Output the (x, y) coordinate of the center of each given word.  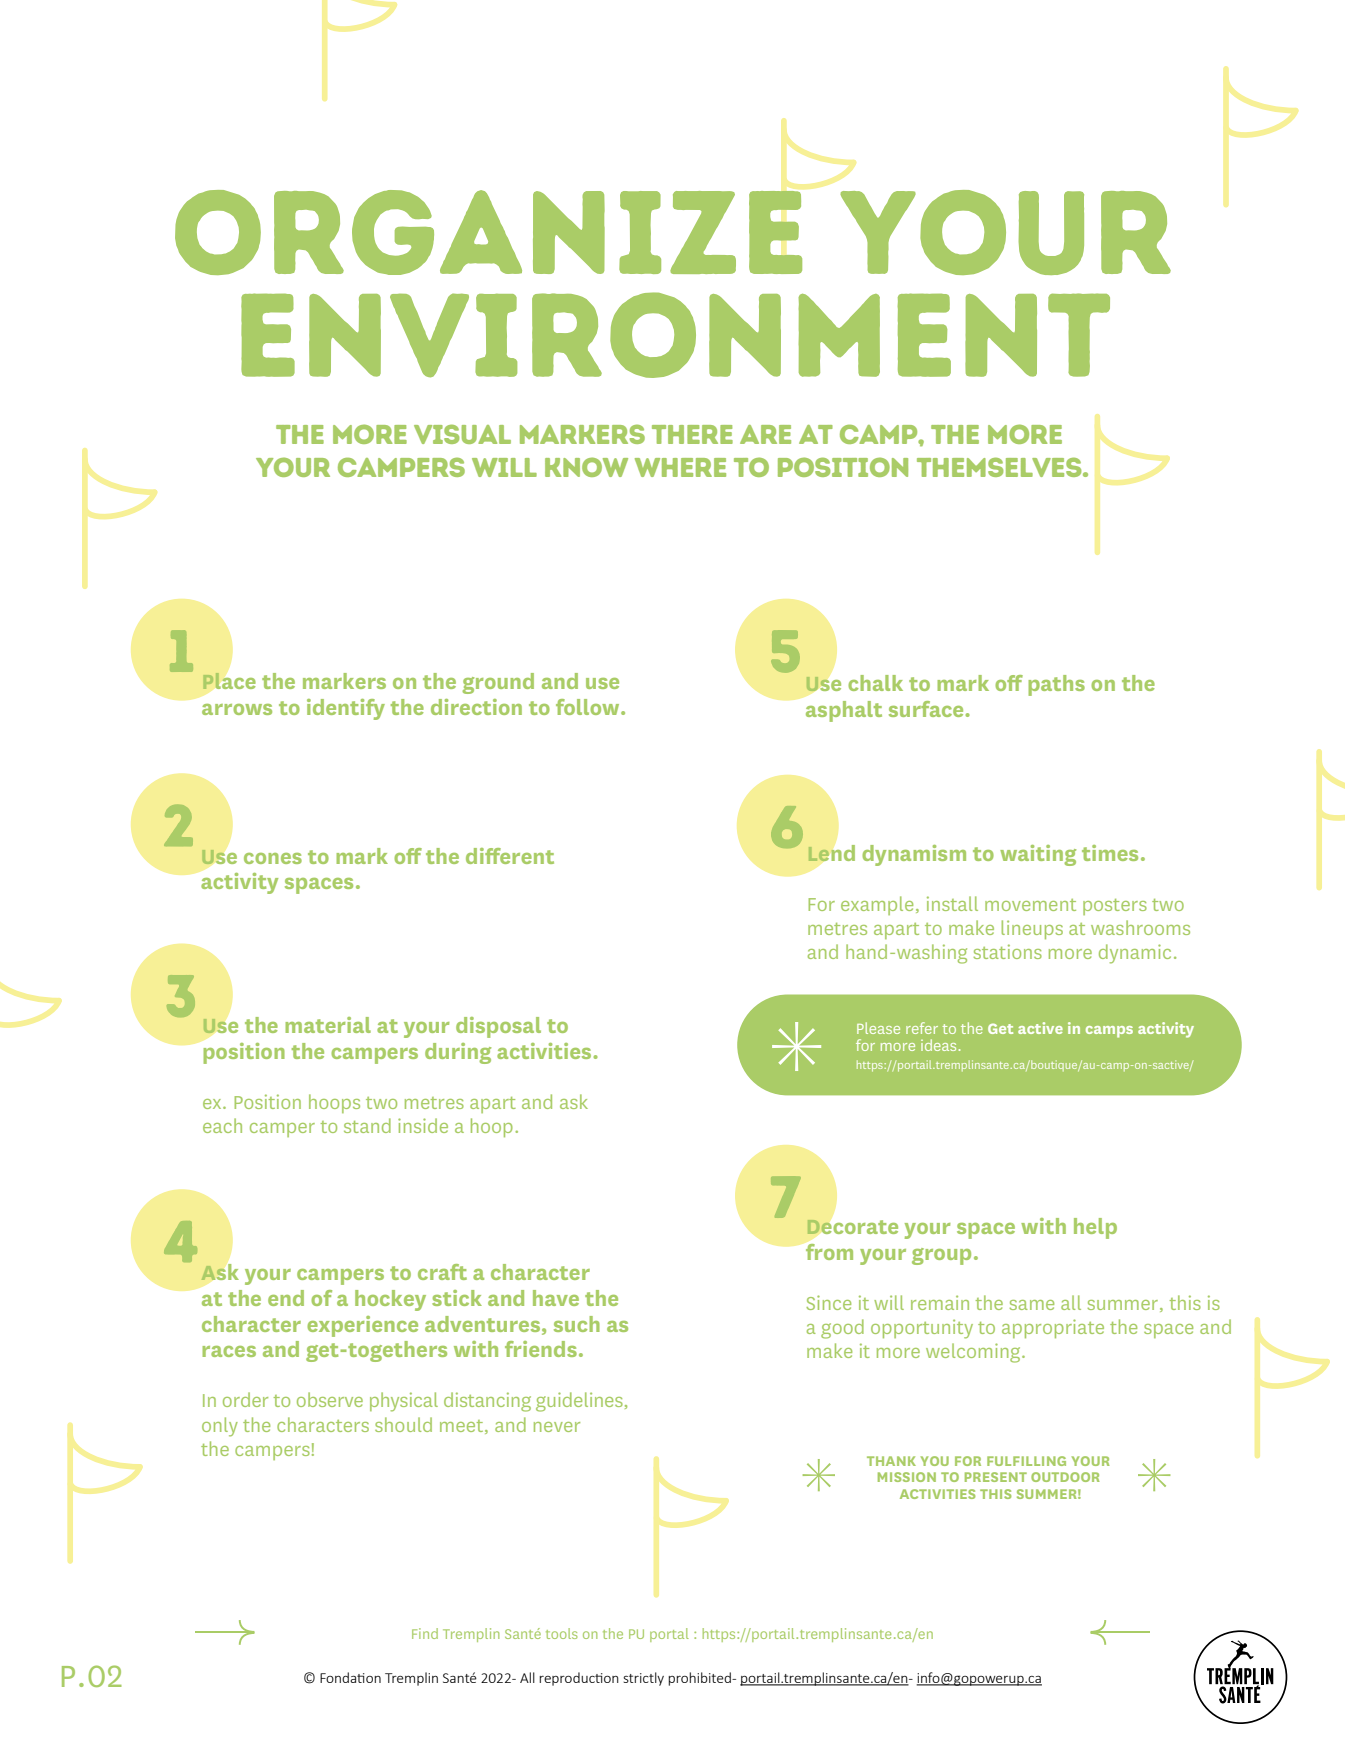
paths (1056, 685)
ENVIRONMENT (675, 335)
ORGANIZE (488, 232)
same (1032, 1305)
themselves (1000, 467)
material (328, 1025)
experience (362, 1326)
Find (425, 1633)
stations (1008, 951)
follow (589, 707)
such (577, 1324)
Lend (831, 853)
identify (346, 709)
